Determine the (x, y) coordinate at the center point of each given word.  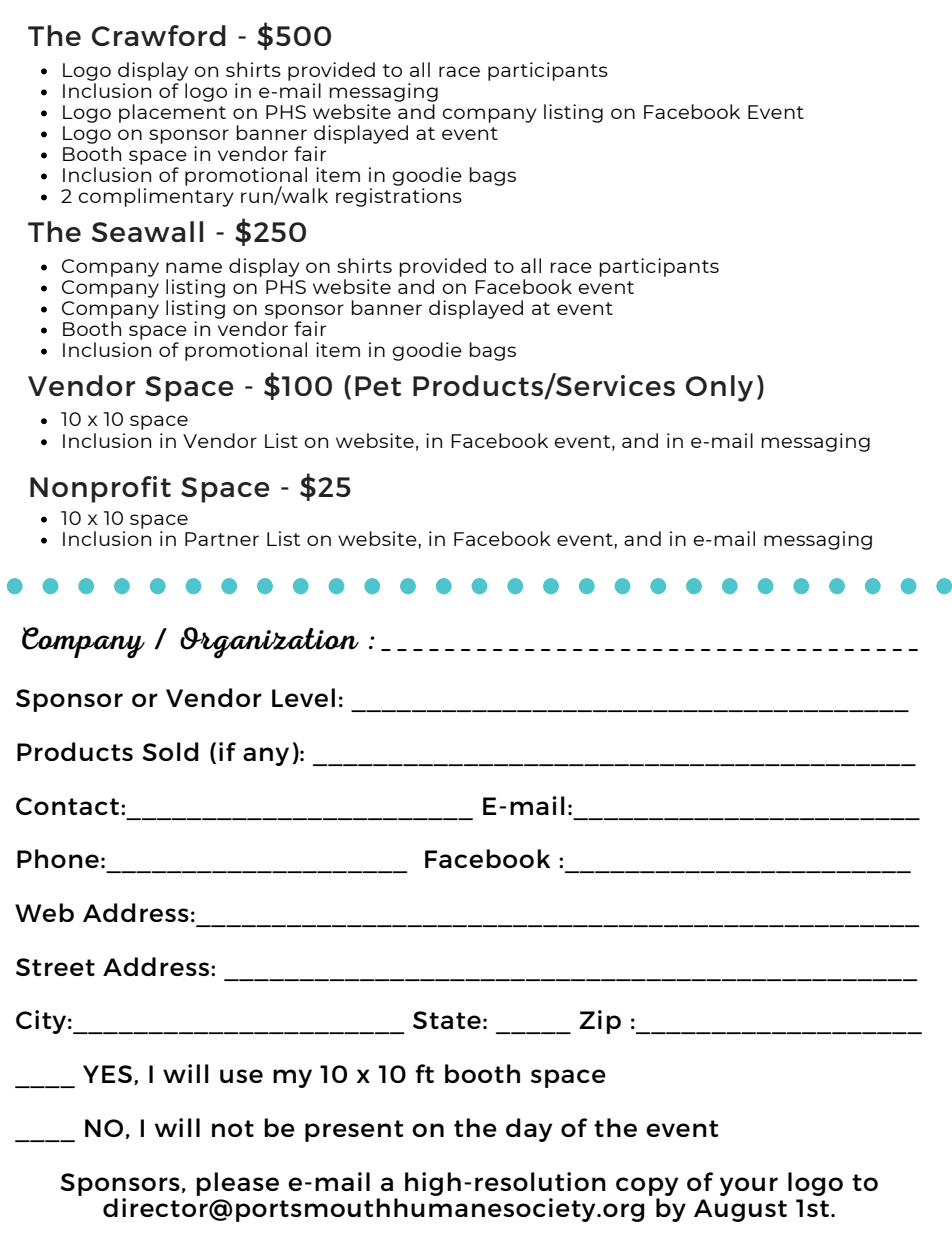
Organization (269, 643)
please (237, 1184)
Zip (600, 1022)
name (194, 267)
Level (303, 697)
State (447, 1020)
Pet (378, 386)
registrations (399, 197)
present (354, 1131)
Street (55, 967)
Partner (222, 539)
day (529, 1130)
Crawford (159, 35)
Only (719, 388)
